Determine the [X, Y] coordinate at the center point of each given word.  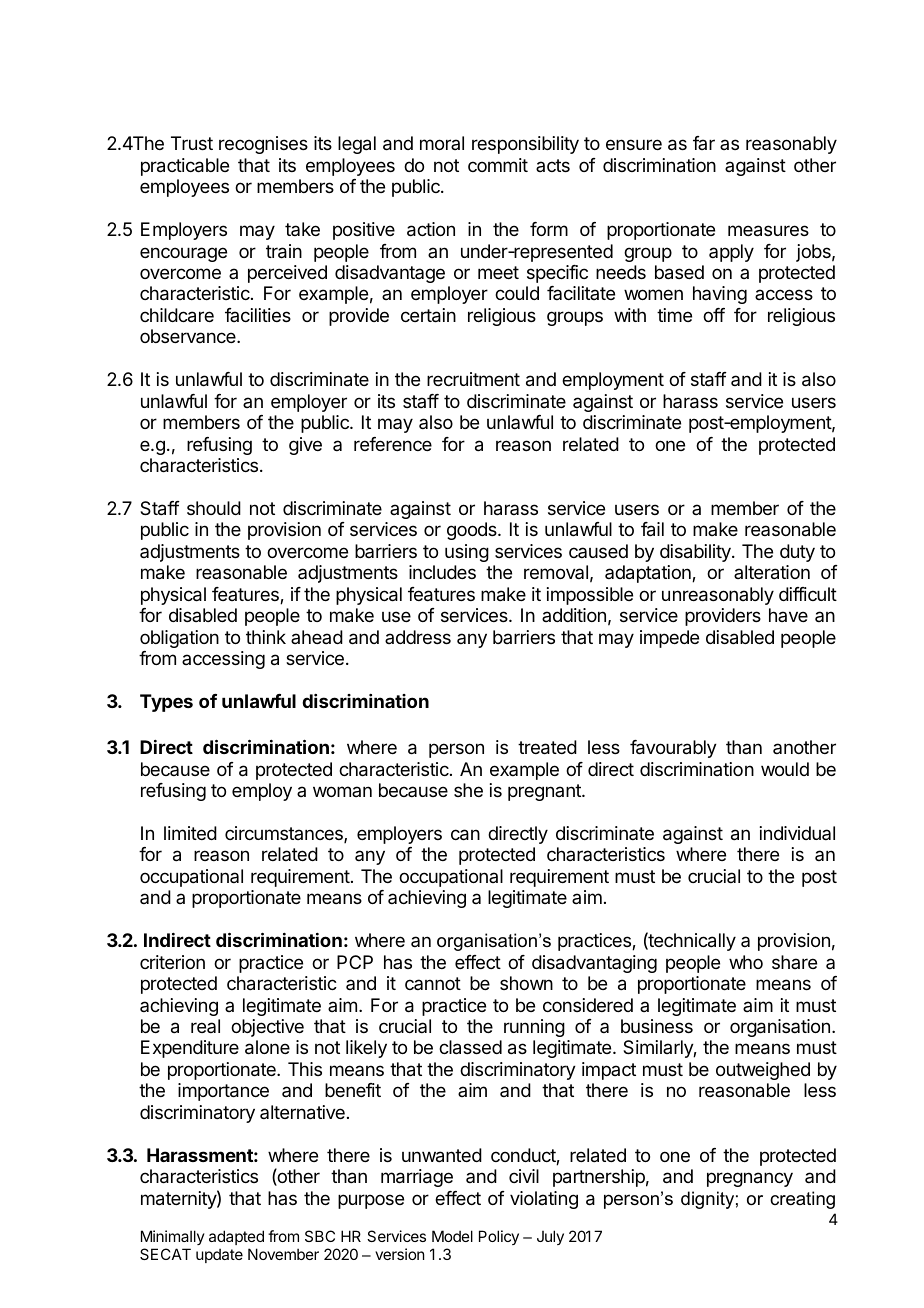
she [468, 790]
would [785, 769]
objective [267, 1028]
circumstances [285, 834]
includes [442, 572]
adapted [236, 1239]
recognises [263, 145]
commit [498, 165]
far [704, 143]
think [266, 637]
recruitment [473, 379]
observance [189, 336]
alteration [772, 572]
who [746, 962]
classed [470, 1047]
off [714, 315]
